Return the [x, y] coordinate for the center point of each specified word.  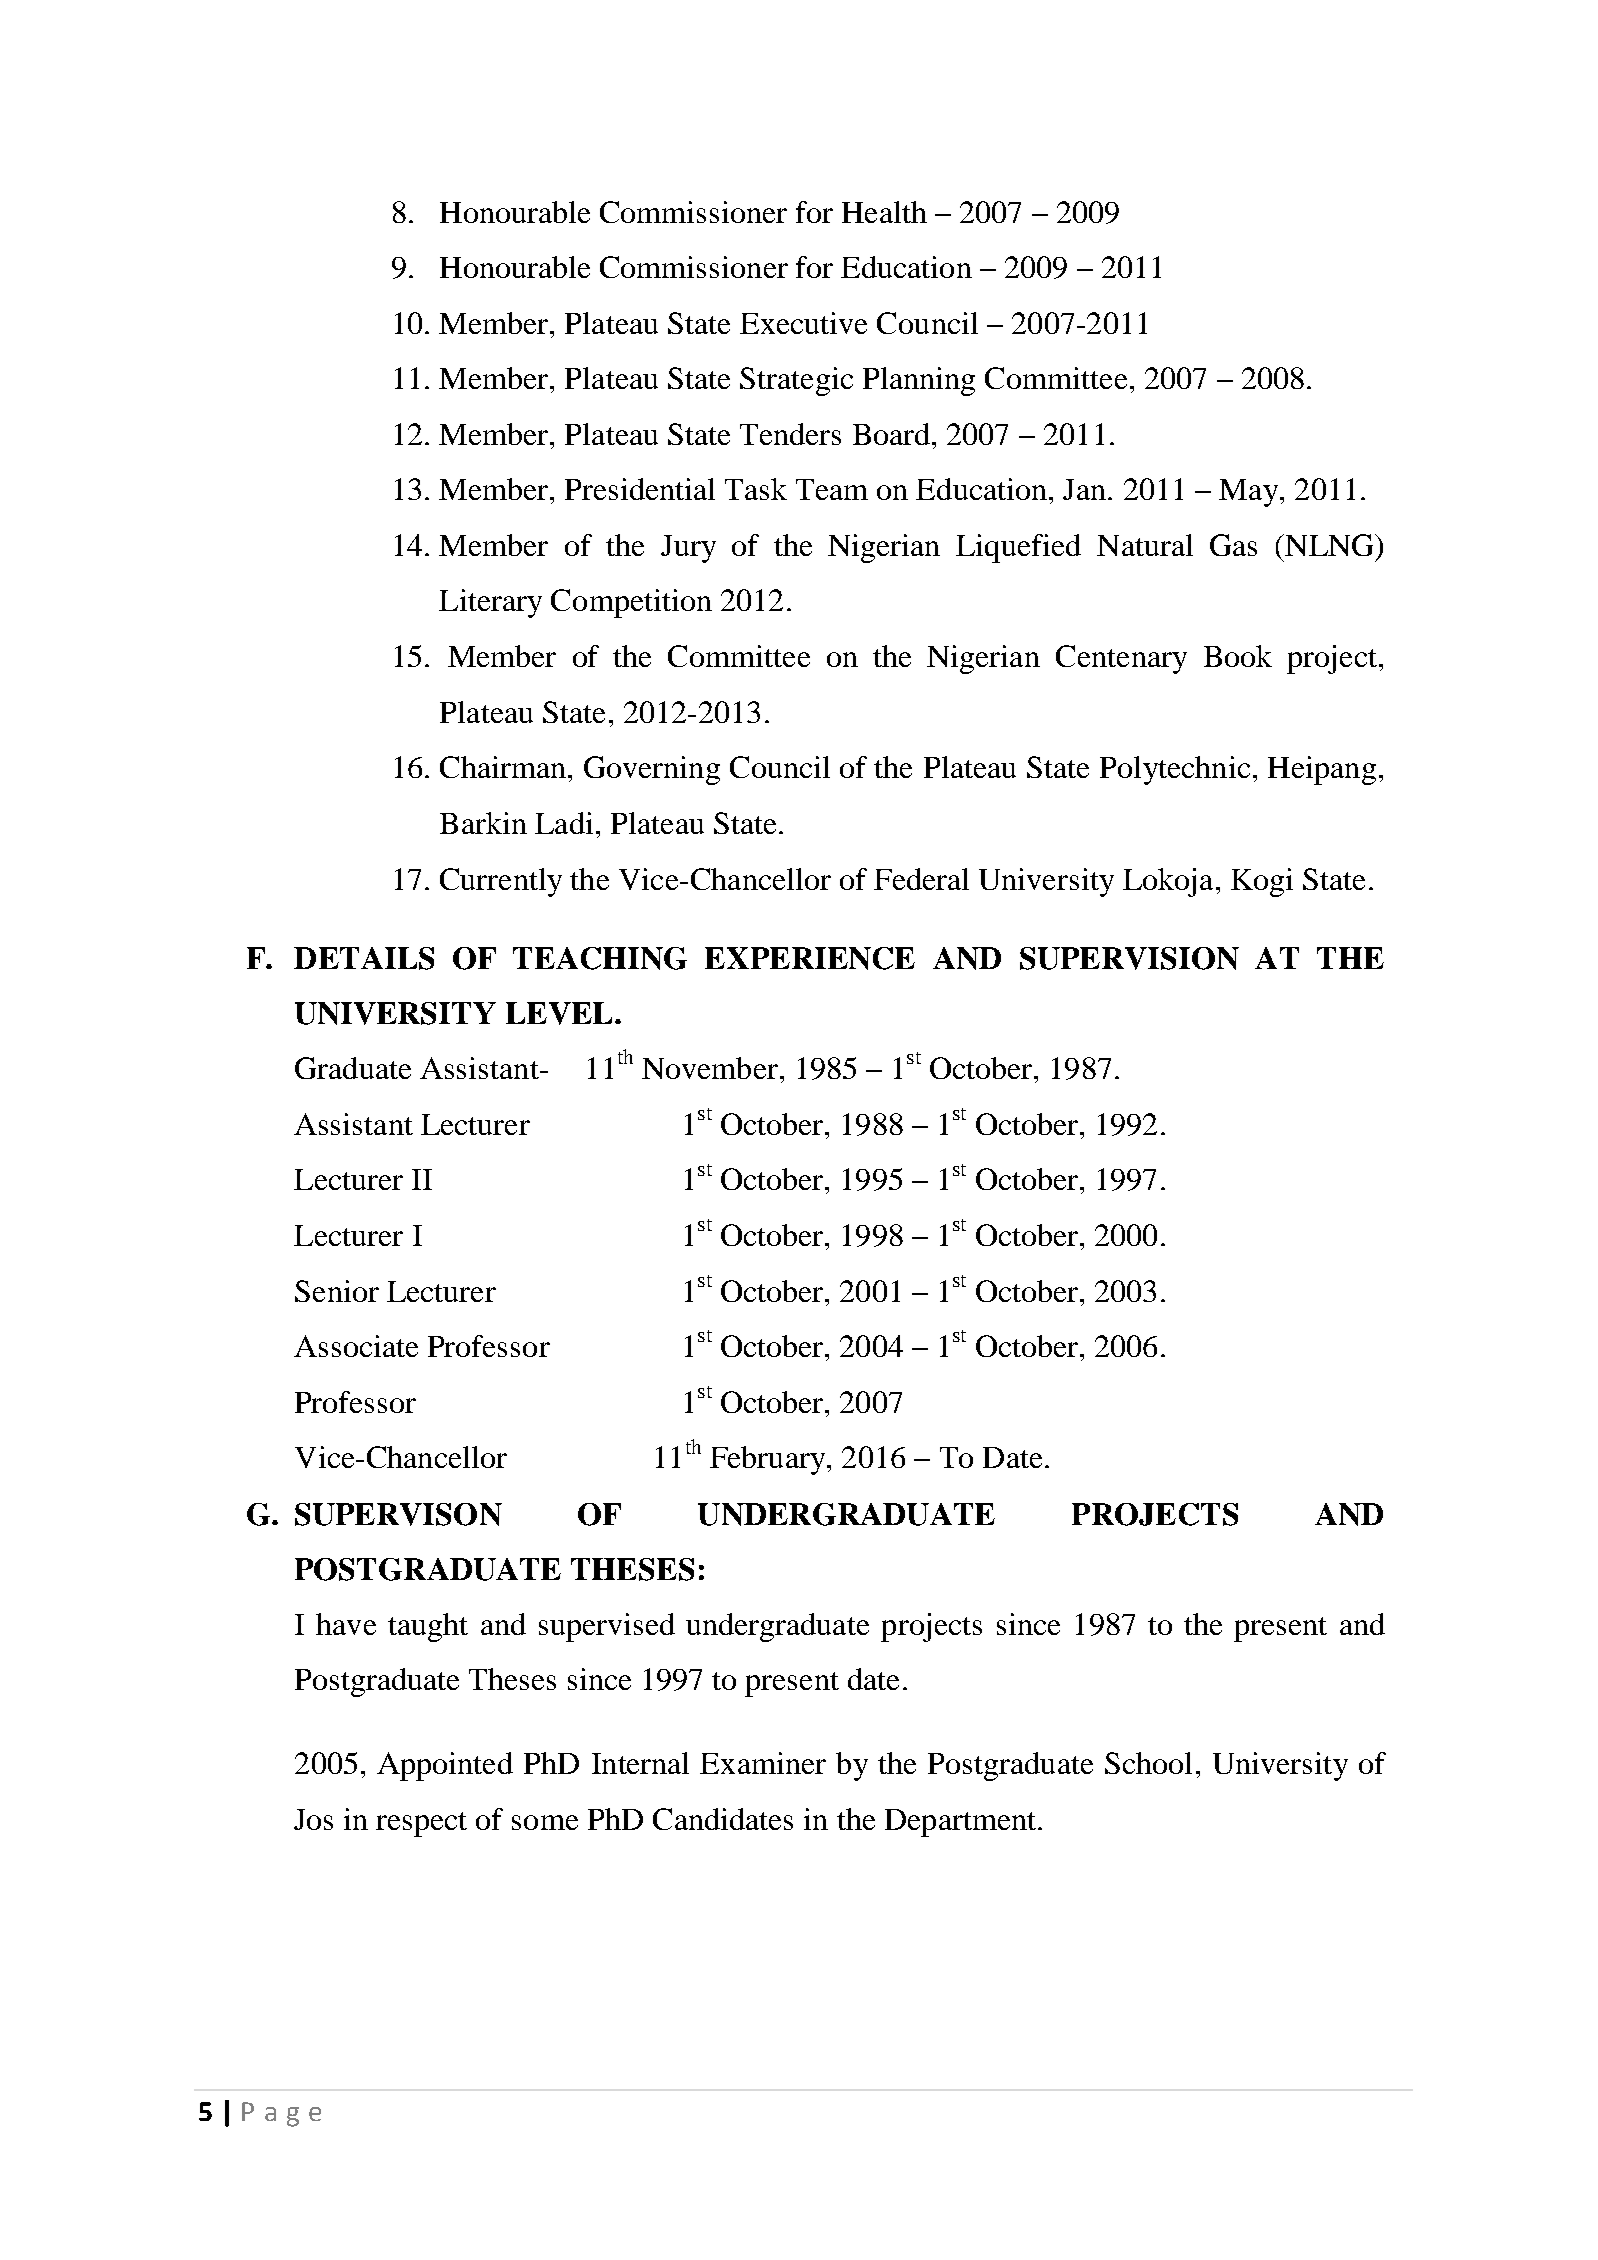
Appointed [445, 1766]
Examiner [763, 1763]
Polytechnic [1175, 770]
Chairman [503, 767]
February [769, 1460]
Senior [337, 1291]
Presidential [640, 489]
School [1148, 1763]
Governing [652, 770]
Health [884, 212]
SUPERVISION [1129, 958]
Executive [803, 323]
